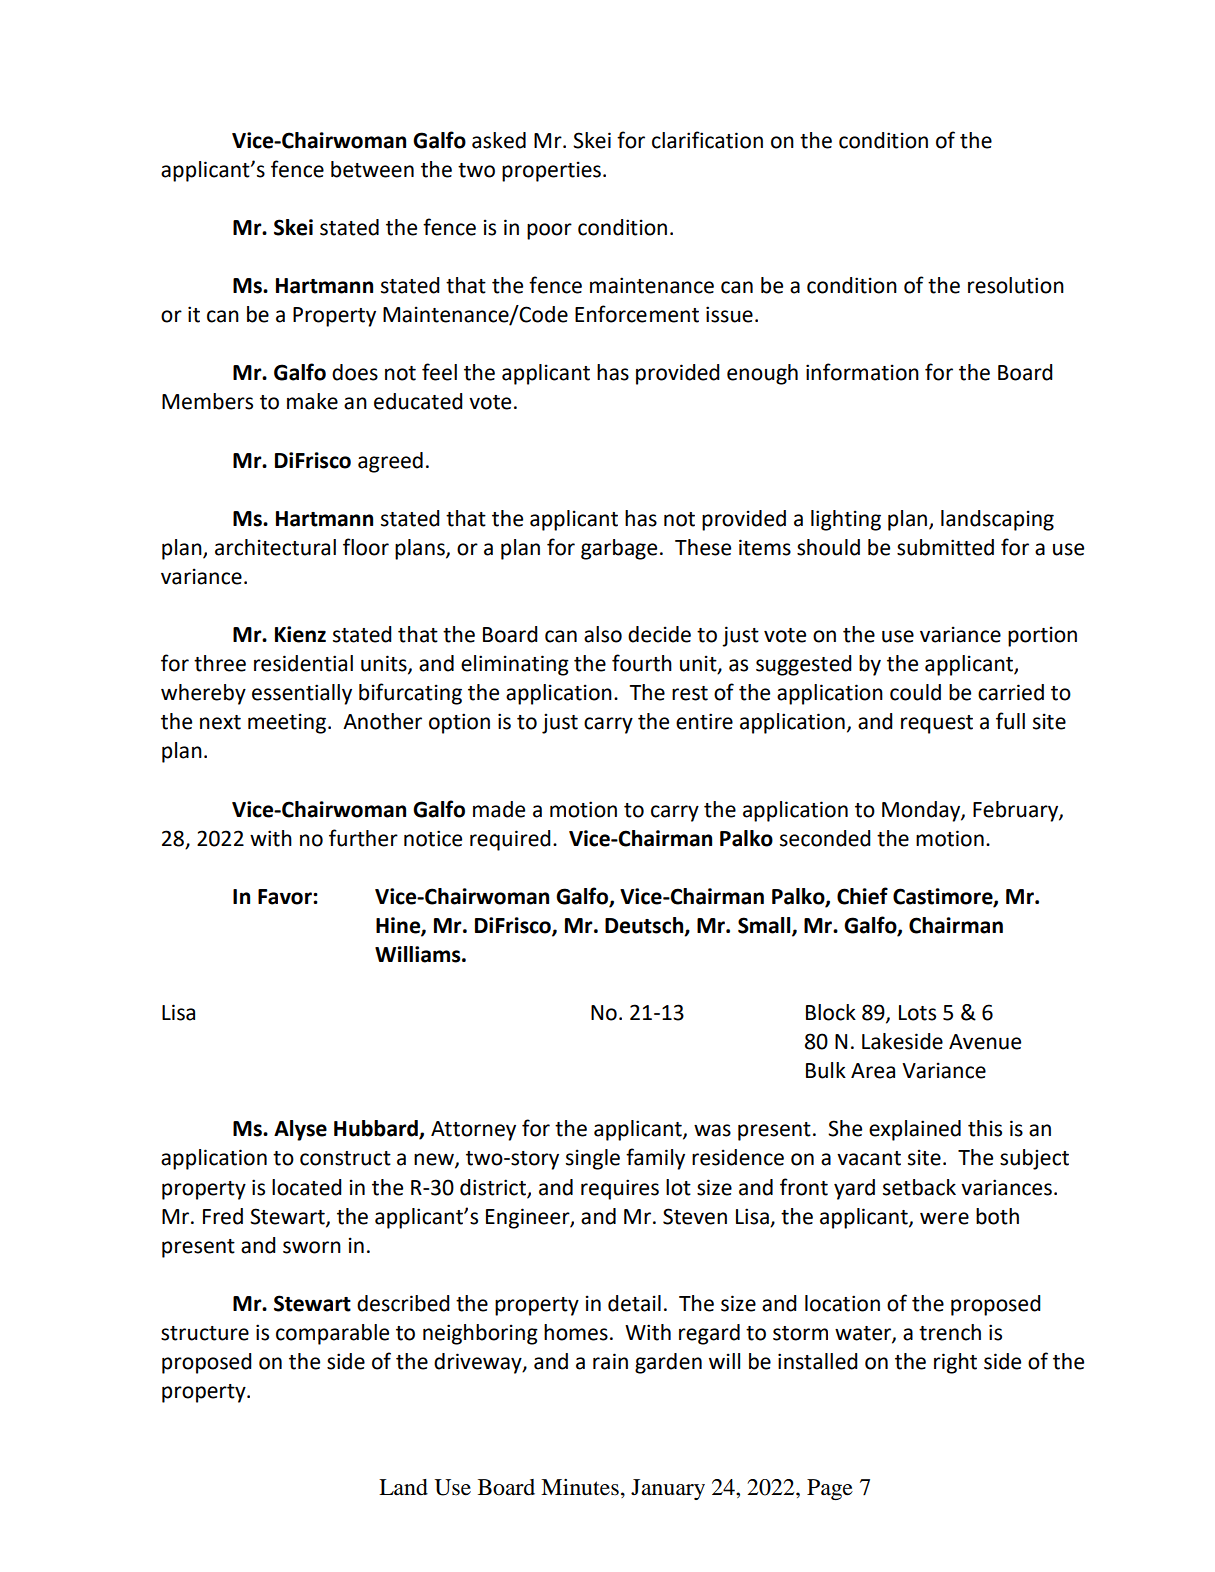  What do you see at coordinates (551, 171) in the page?
I see `properties` at bounding box center [551, 171].
